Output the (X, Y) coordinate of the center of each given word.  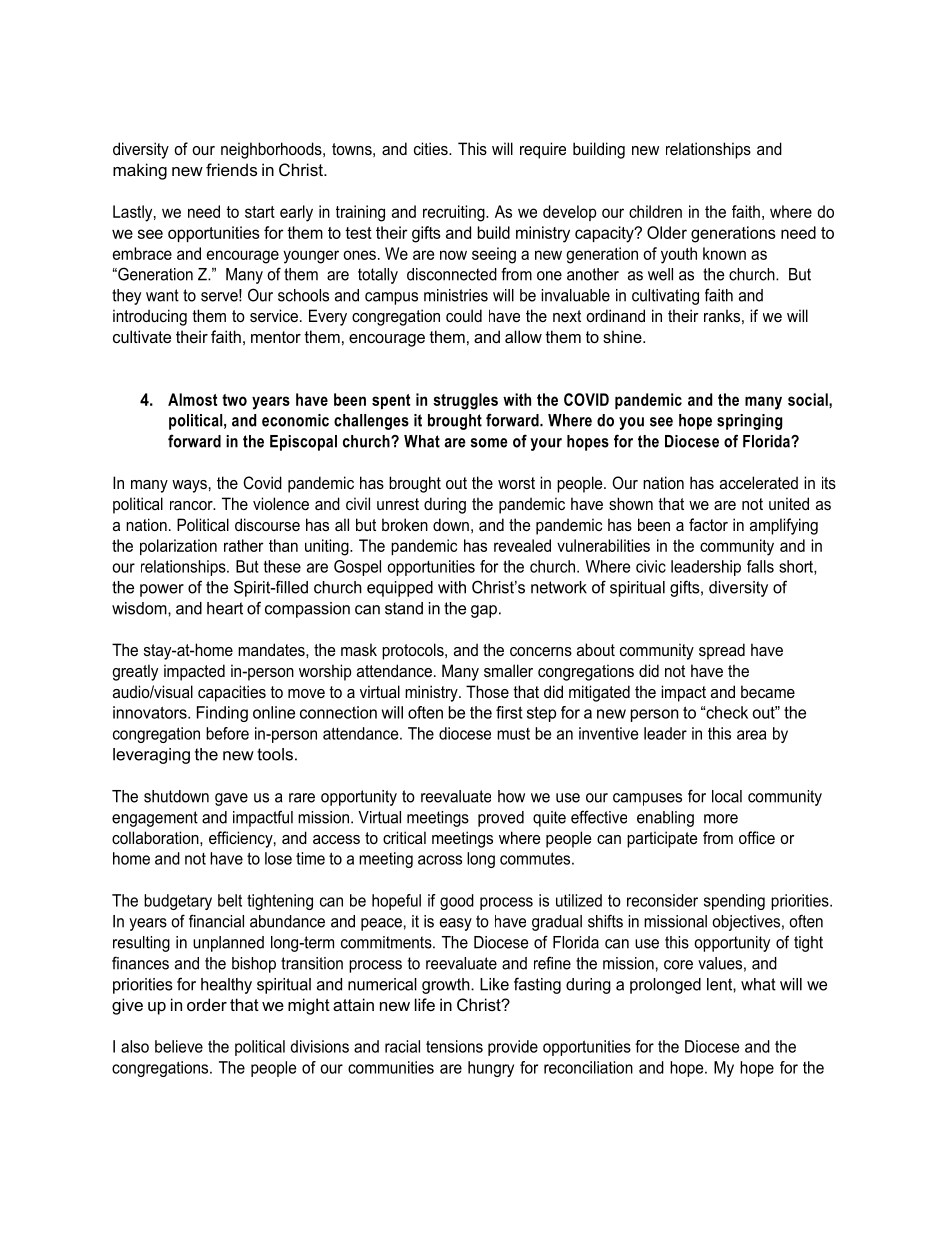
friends (231, 169)
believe (179, 1046)
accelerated (759, 482)
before (227, 733)
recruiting (455, 213)
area (751, 735)
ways (189, 486)
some (489, 443)
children (655, 211)
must (513, 734)
